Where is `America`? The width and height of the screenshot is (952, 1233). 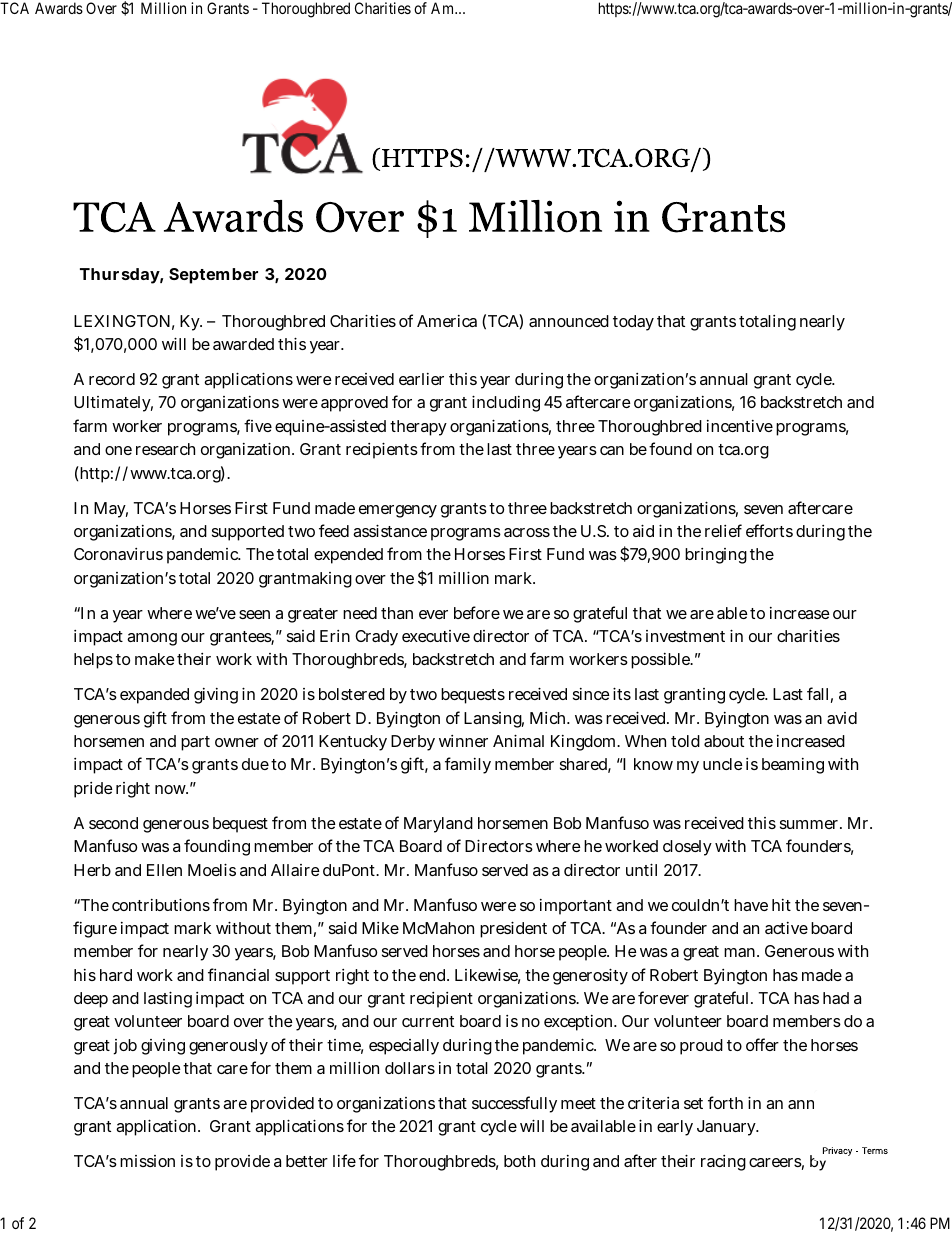 America is located at coordinates (447, 321).
